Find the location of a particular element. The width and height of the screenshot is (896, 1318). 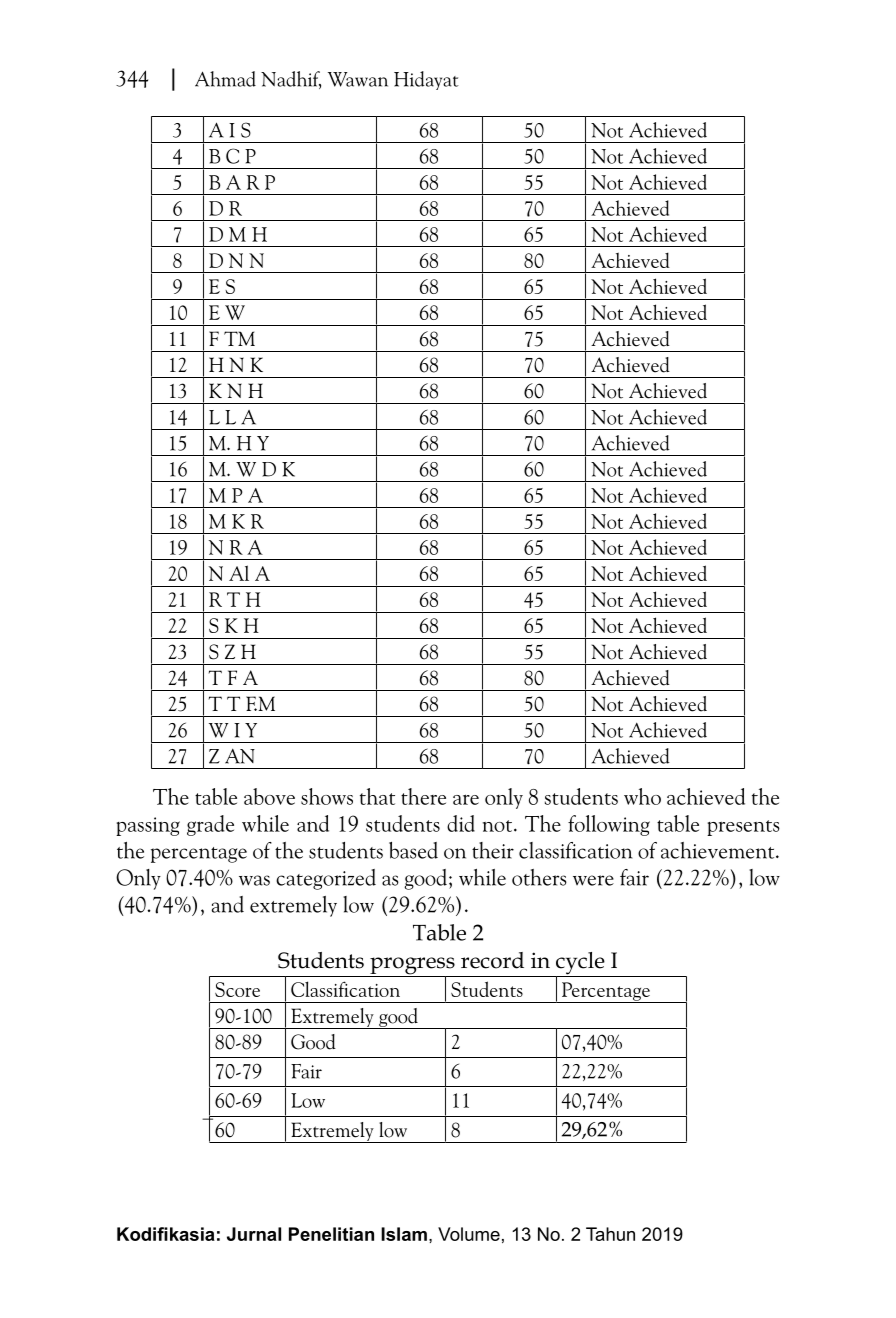

Jurnal is located at coordinates (254, 1234).
